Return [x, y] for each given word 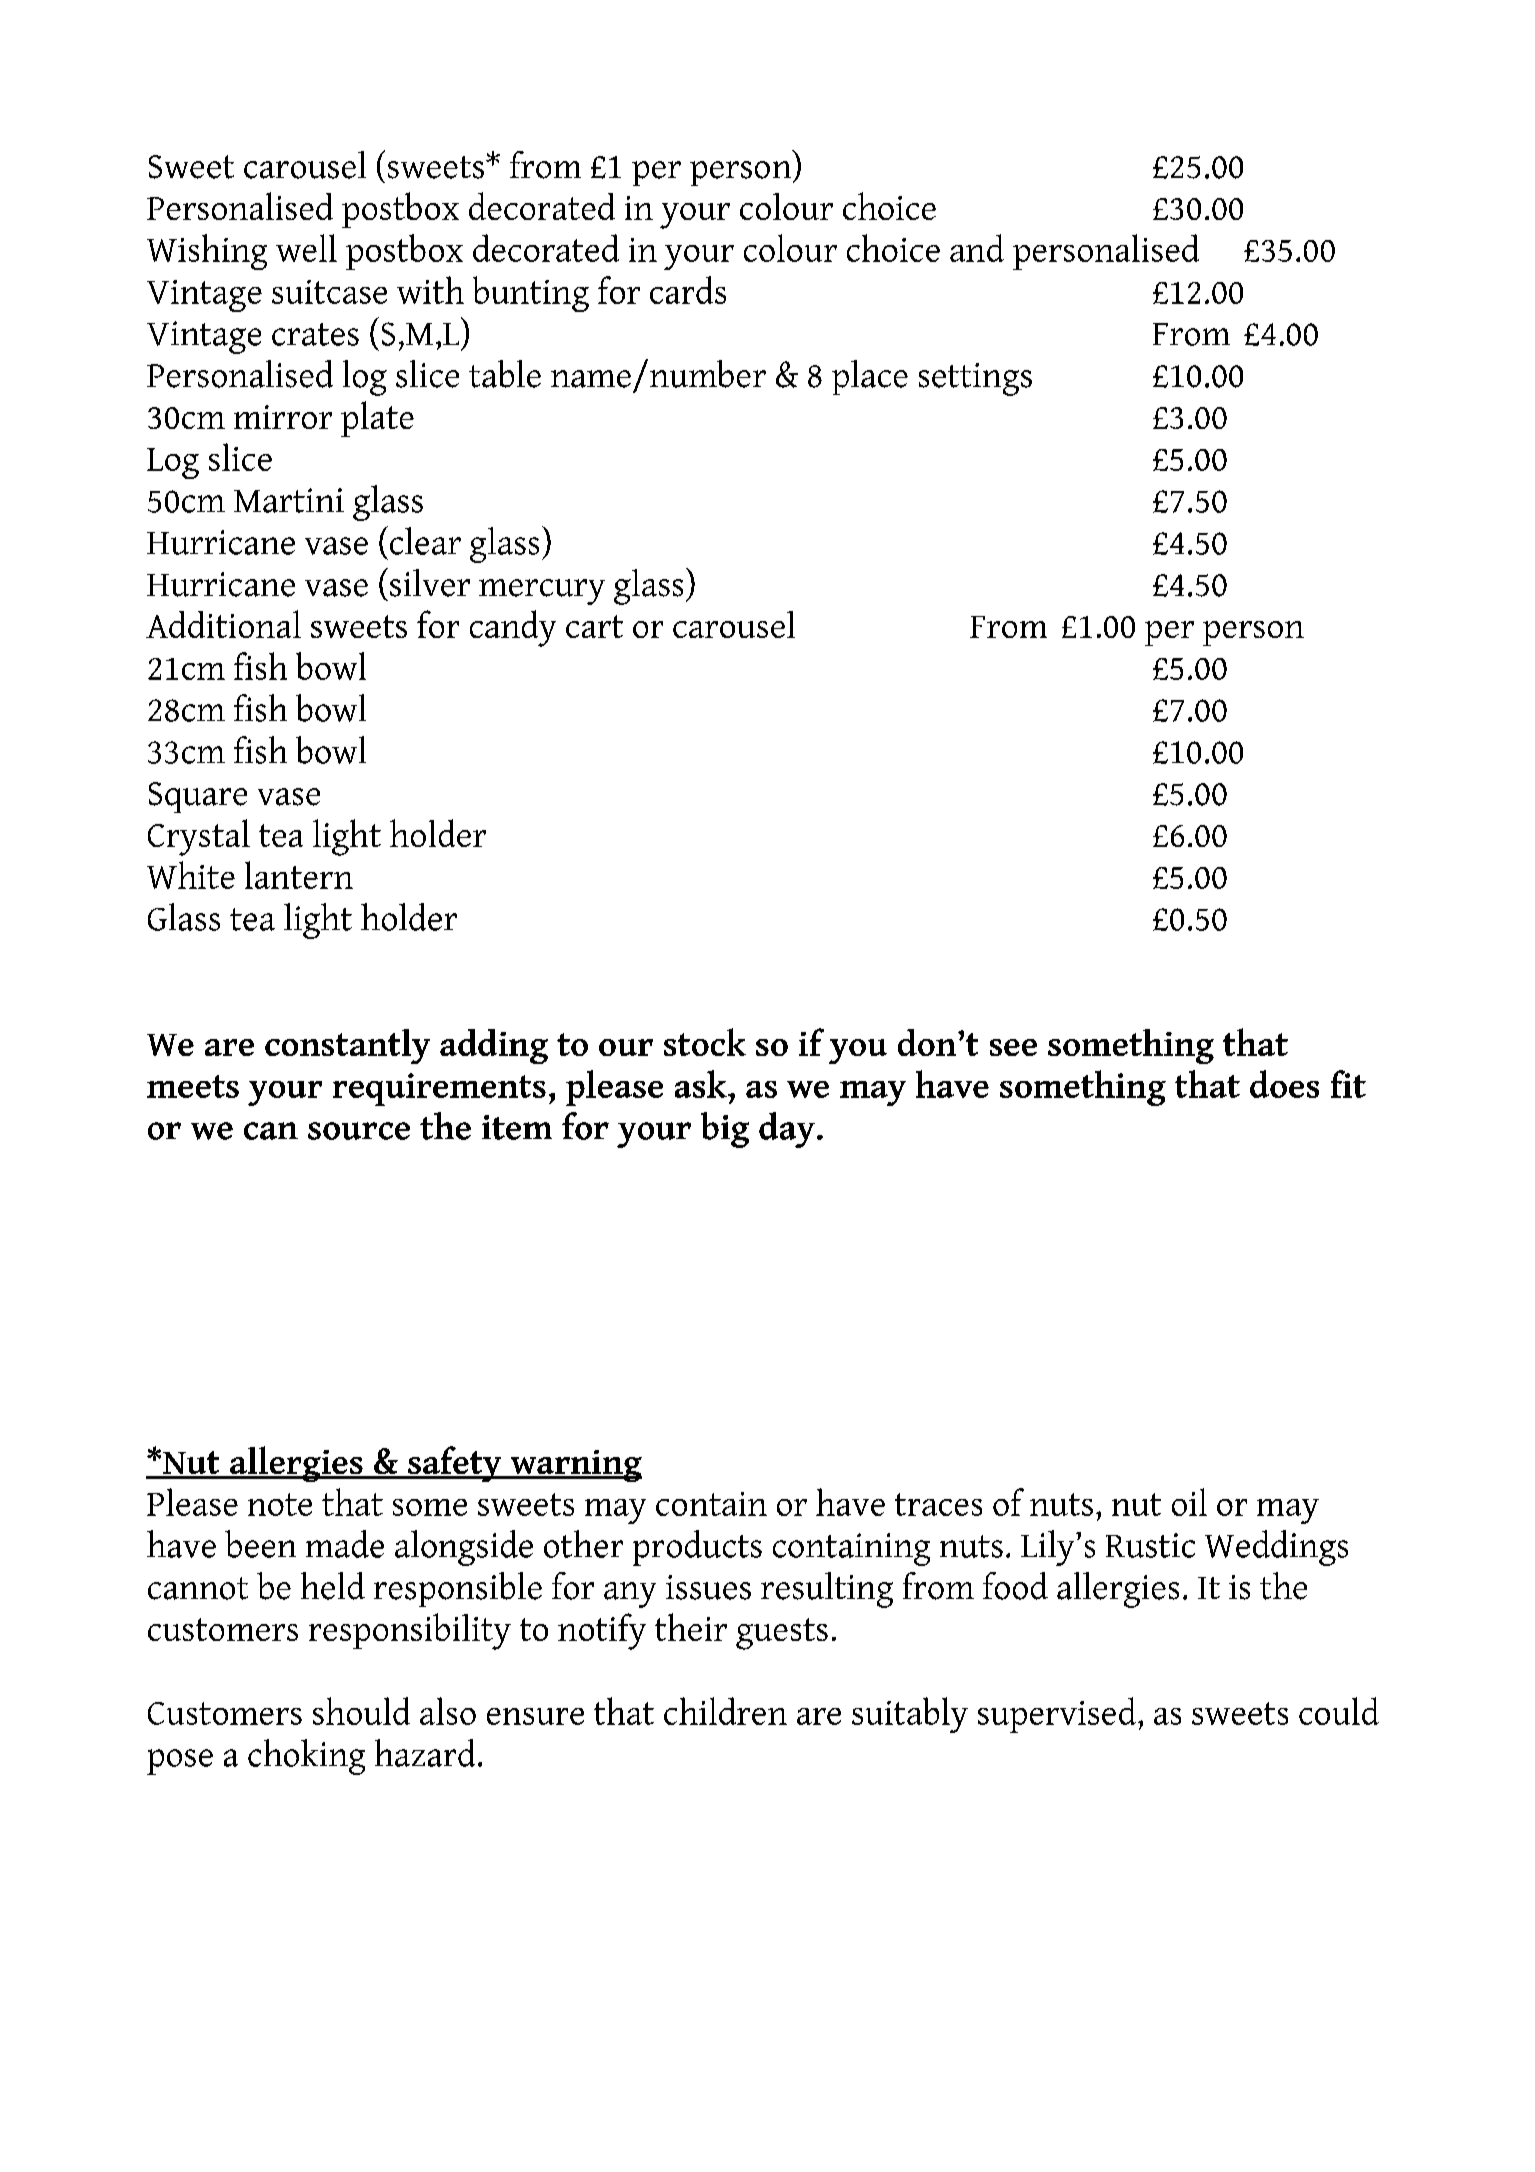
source [359, 1131]
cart [594, 626]
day [787, 1130]
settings [975, 379]
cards [688, 290]
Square [198, 797]
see [1013, 1047]
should [361, 1711]
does [1284, 1084]
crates [315, 334]
